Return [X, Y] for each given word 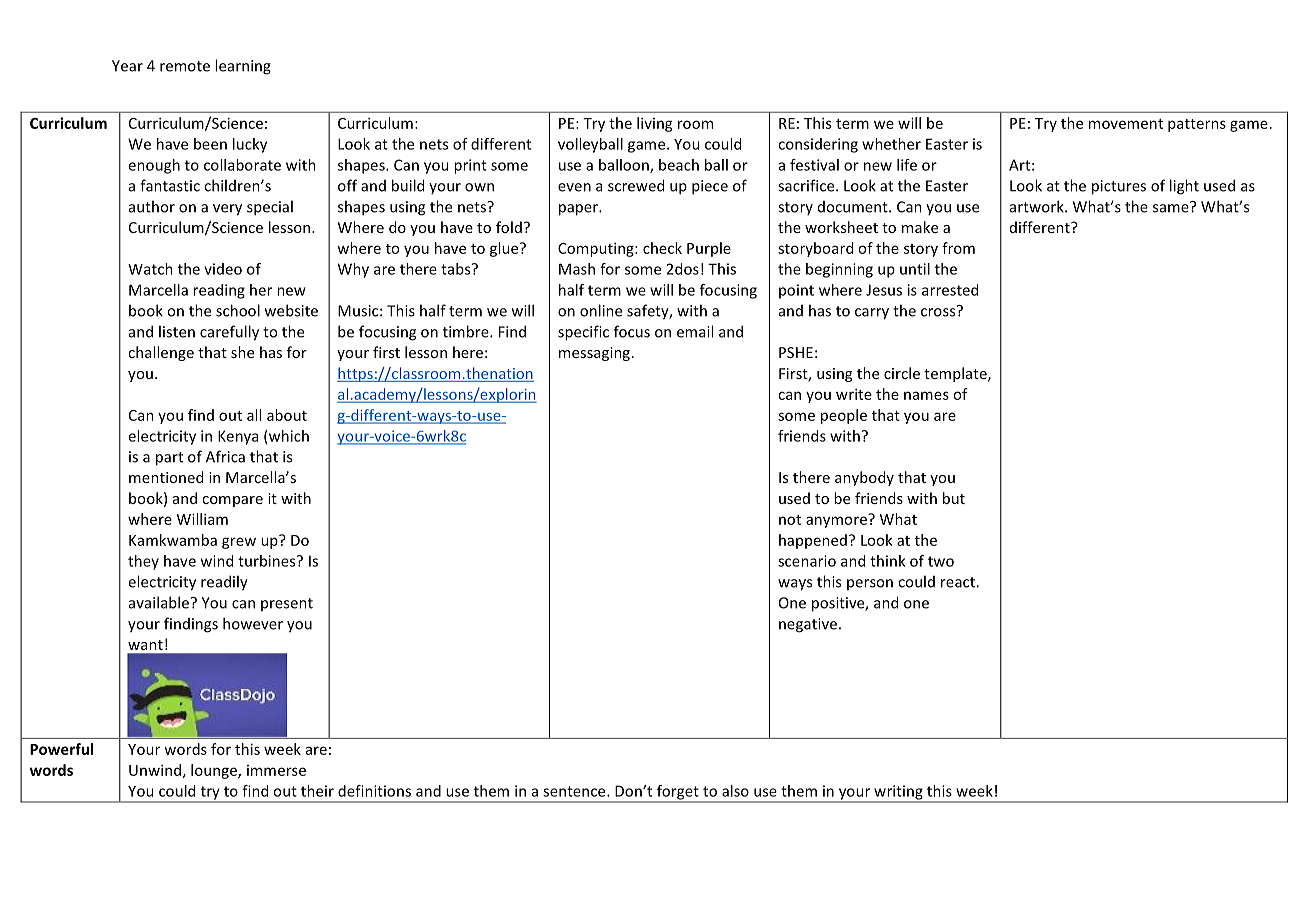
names [926, 395]
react [959, 582]
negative [808, 625]
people [844, 416]
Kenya [238, 437]
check [662, 248]
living [655, 124]
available [159, 602]
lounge [215, 771]
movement [1126, 124]
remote [185, 66]
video [223, 269]
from [958, 248]
